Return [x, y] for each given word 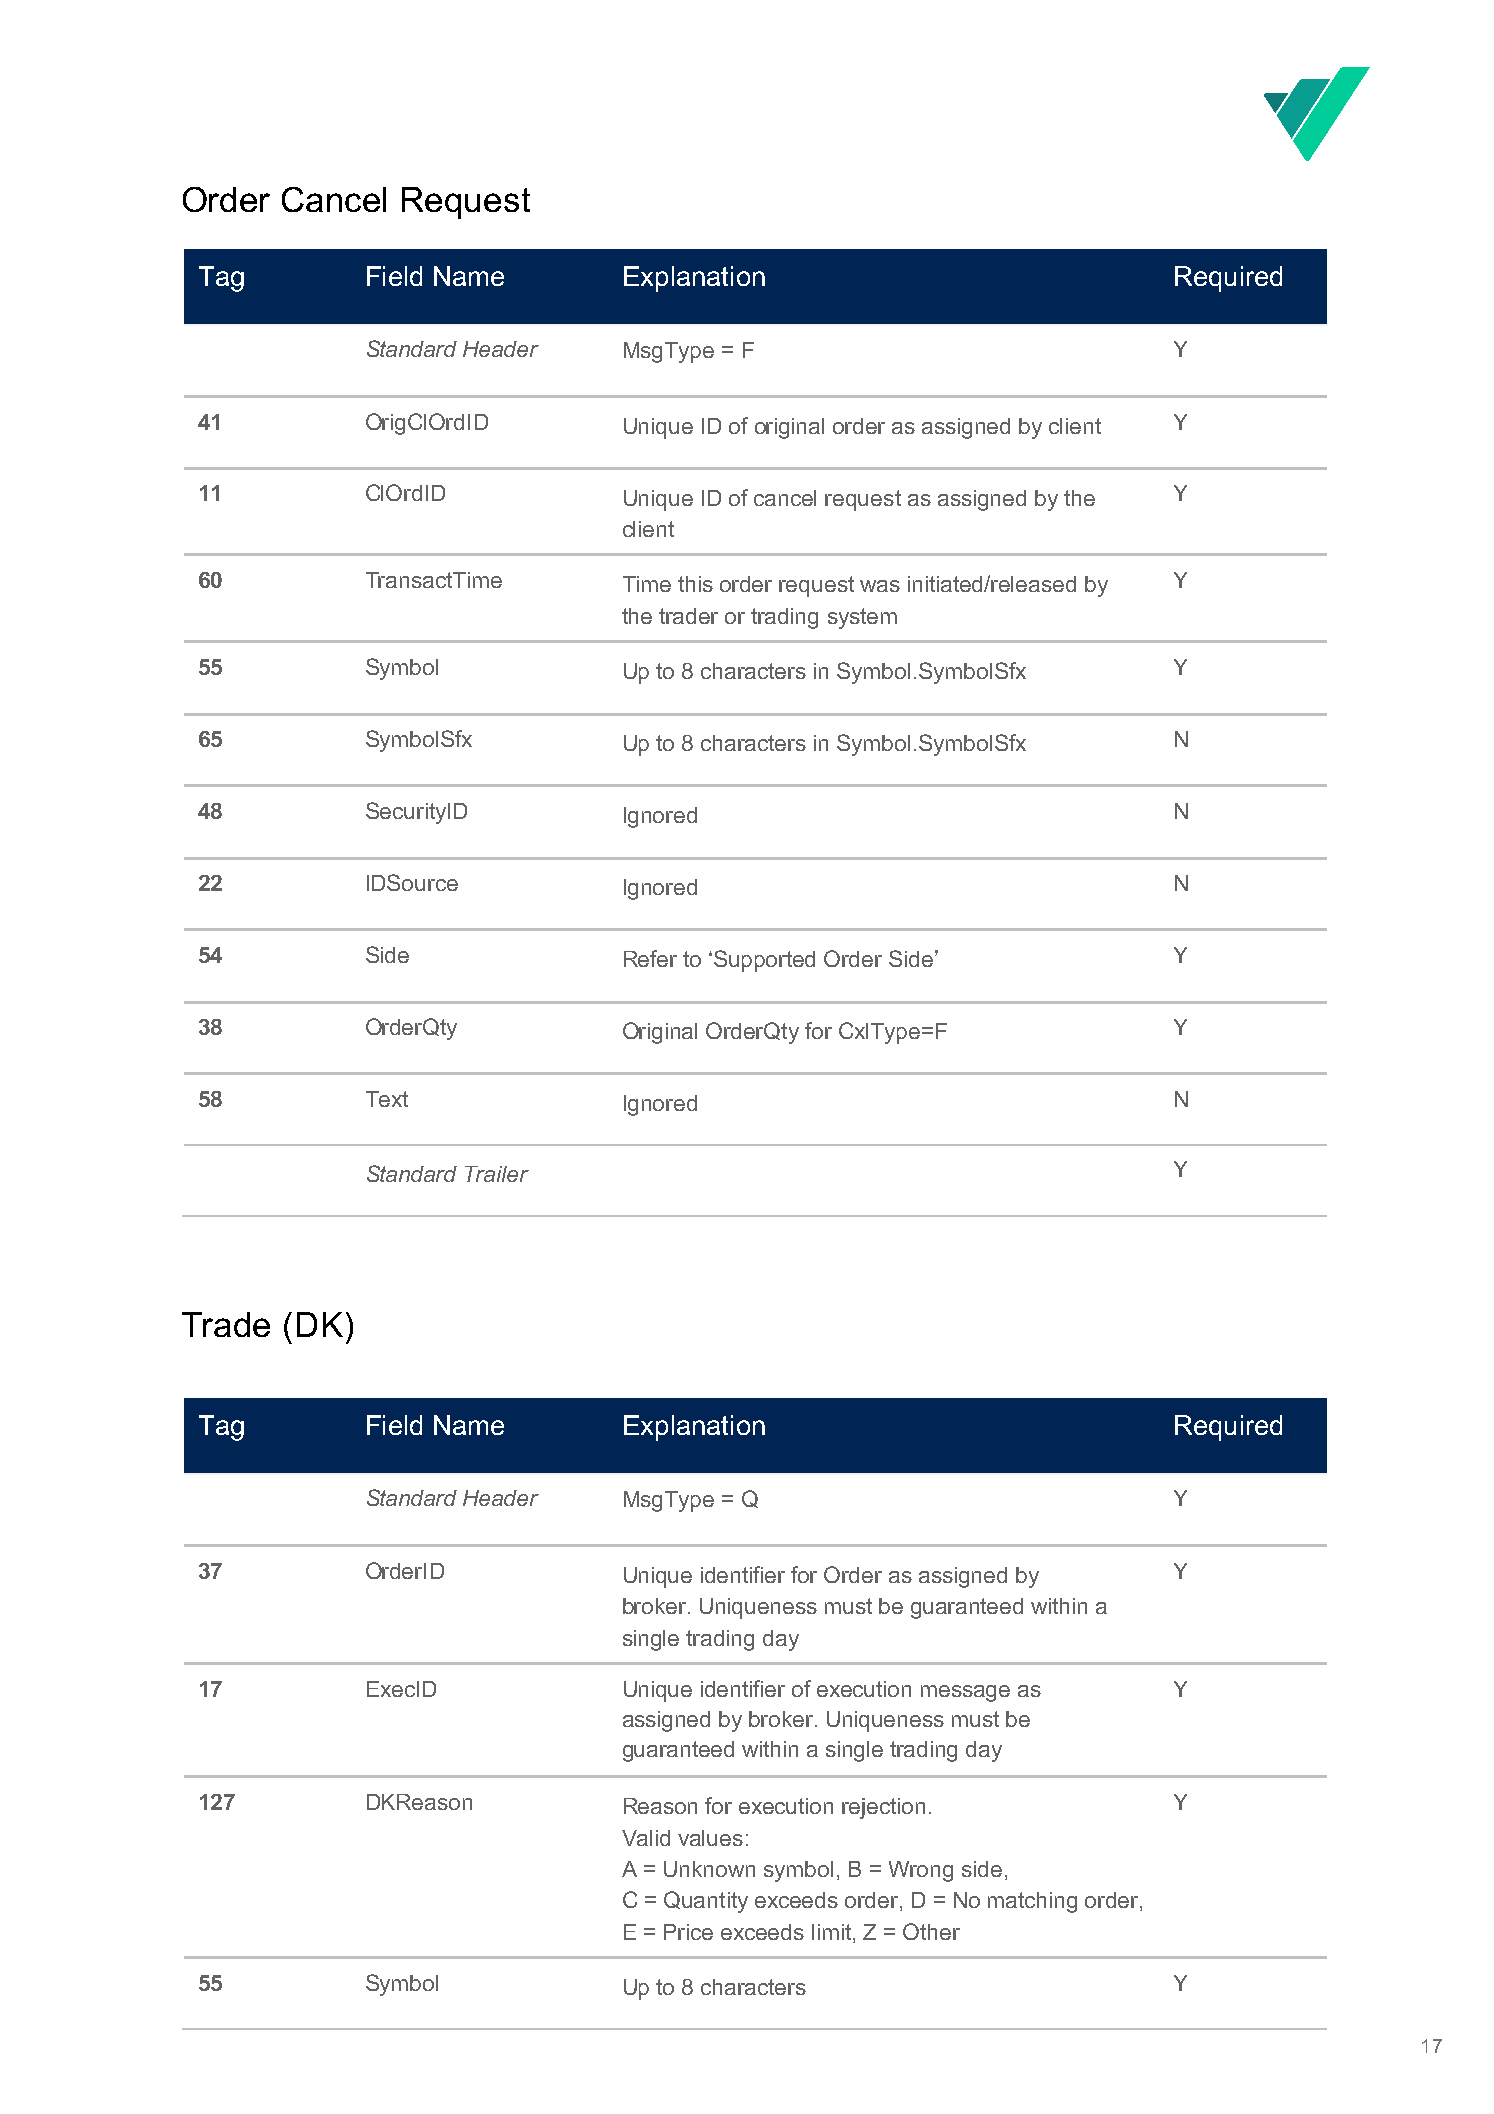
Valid [646, 1838]
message [965, 1693]
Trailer [497, 1174]
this [695, 584]
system [862, 618]
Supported [764, 961]
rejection [883, 1808]
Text [387, 1099]
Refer [650, 958]
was [880, 586]
